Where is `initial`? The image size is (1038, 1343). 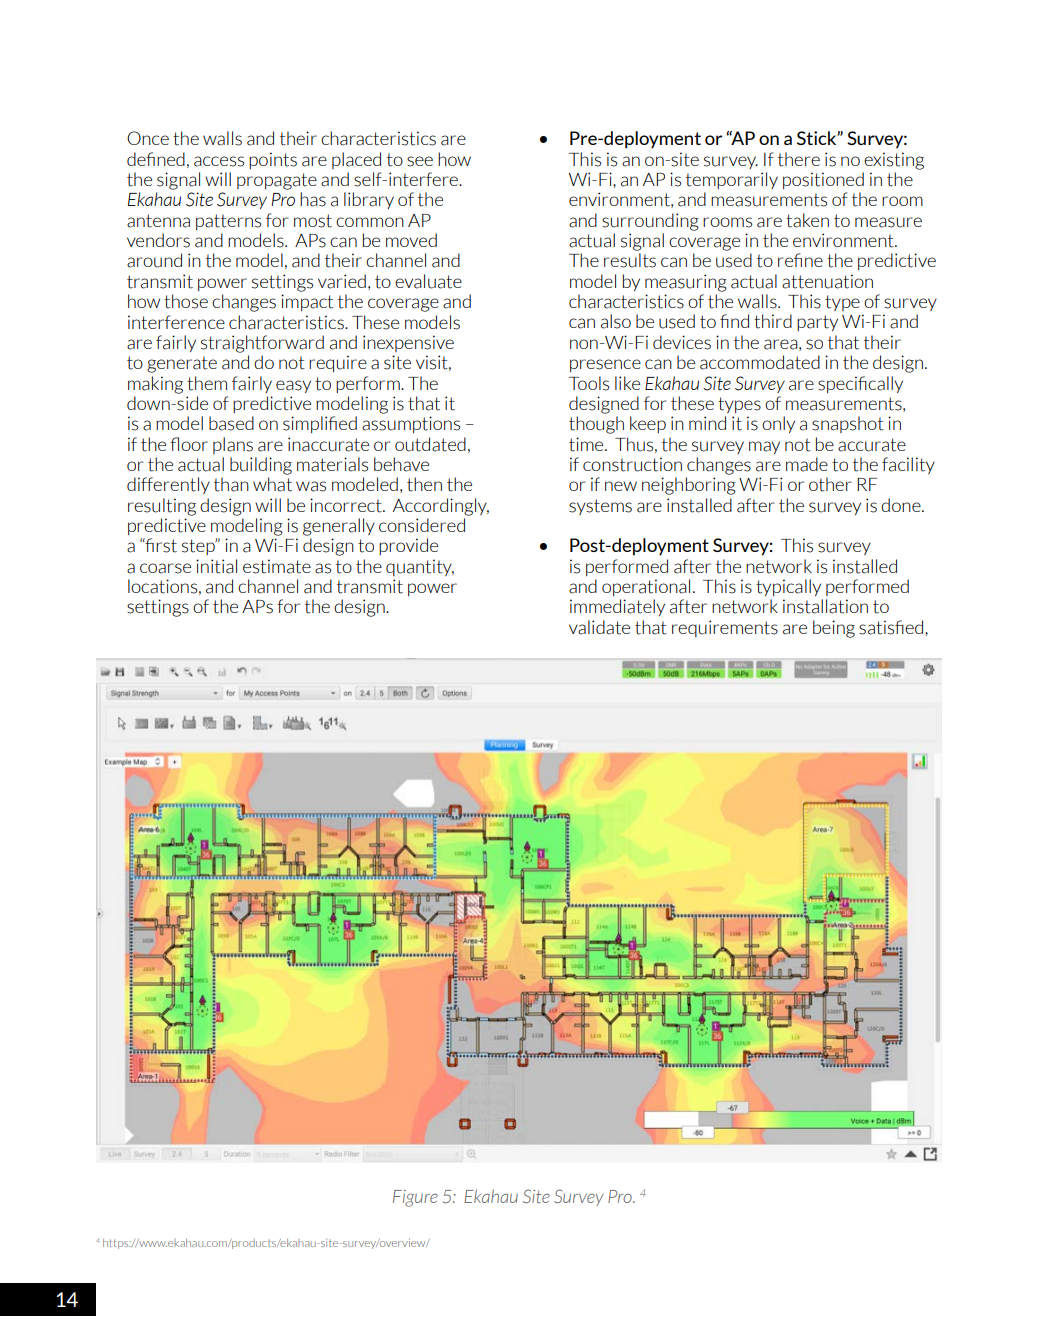 initial is located at coordinates (216, 566).
